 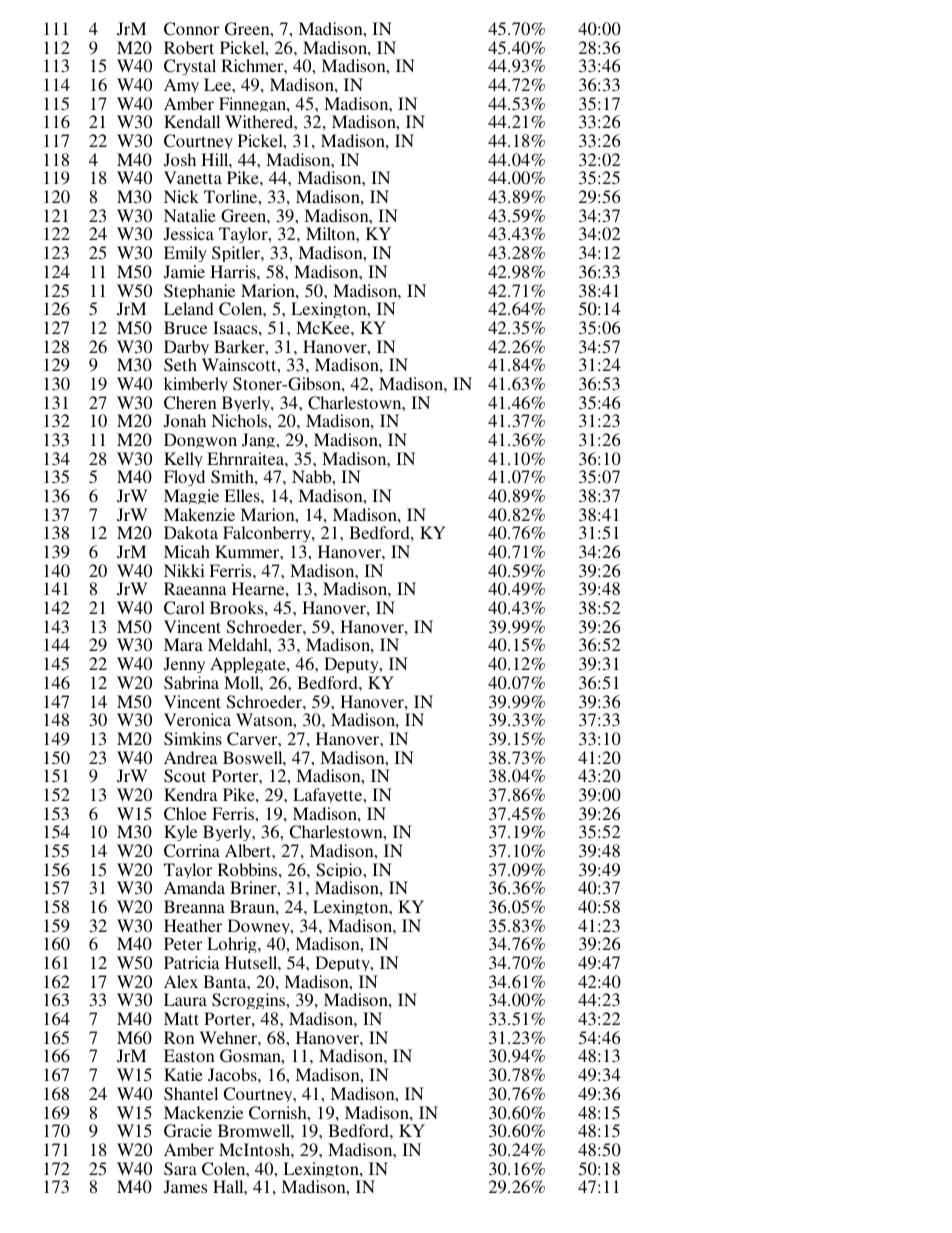 I want to click on Carol, so click(x=184, y=608).
